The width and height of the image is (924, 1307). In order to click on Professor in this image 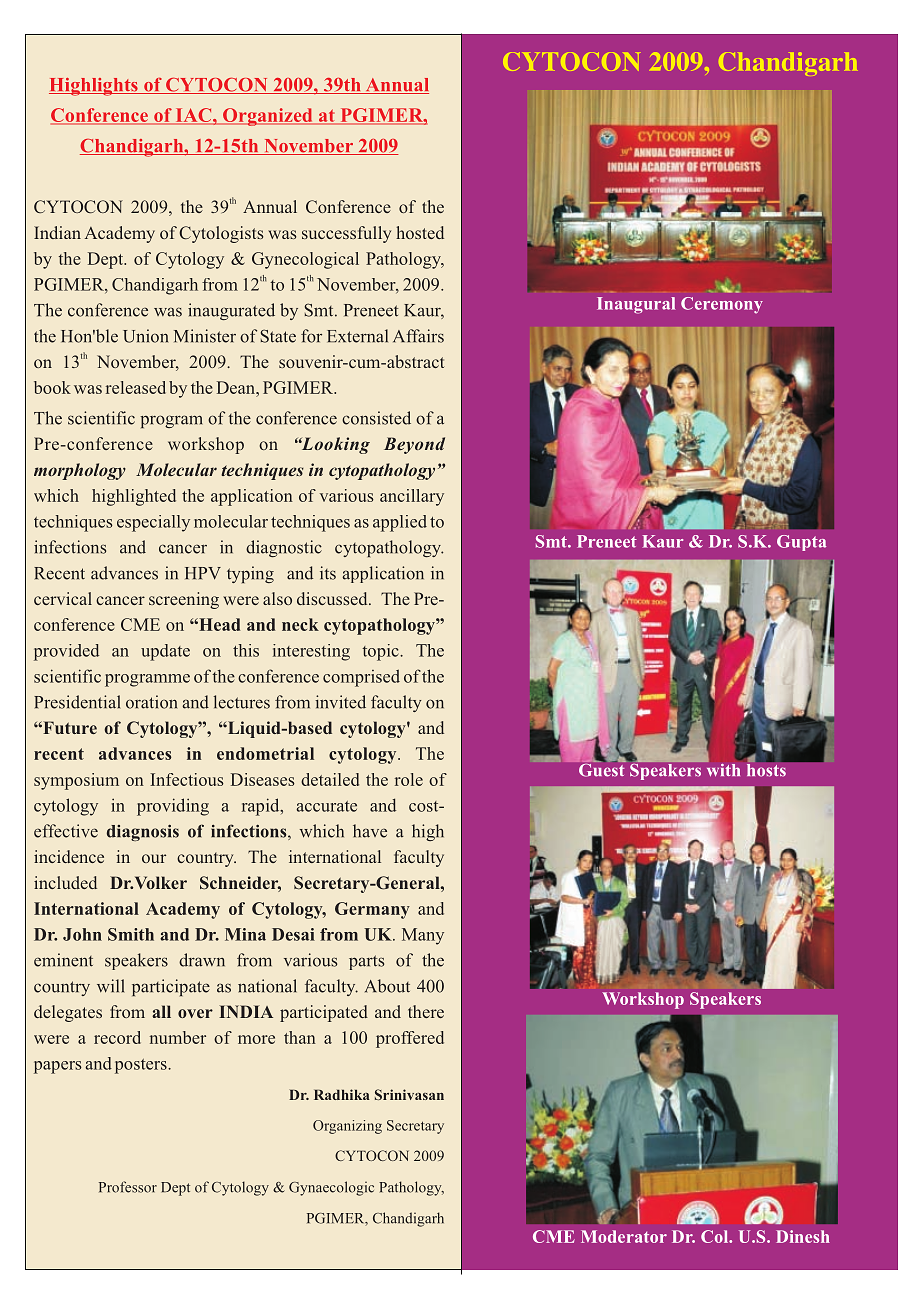, I will do `click(128, 1187)`.
